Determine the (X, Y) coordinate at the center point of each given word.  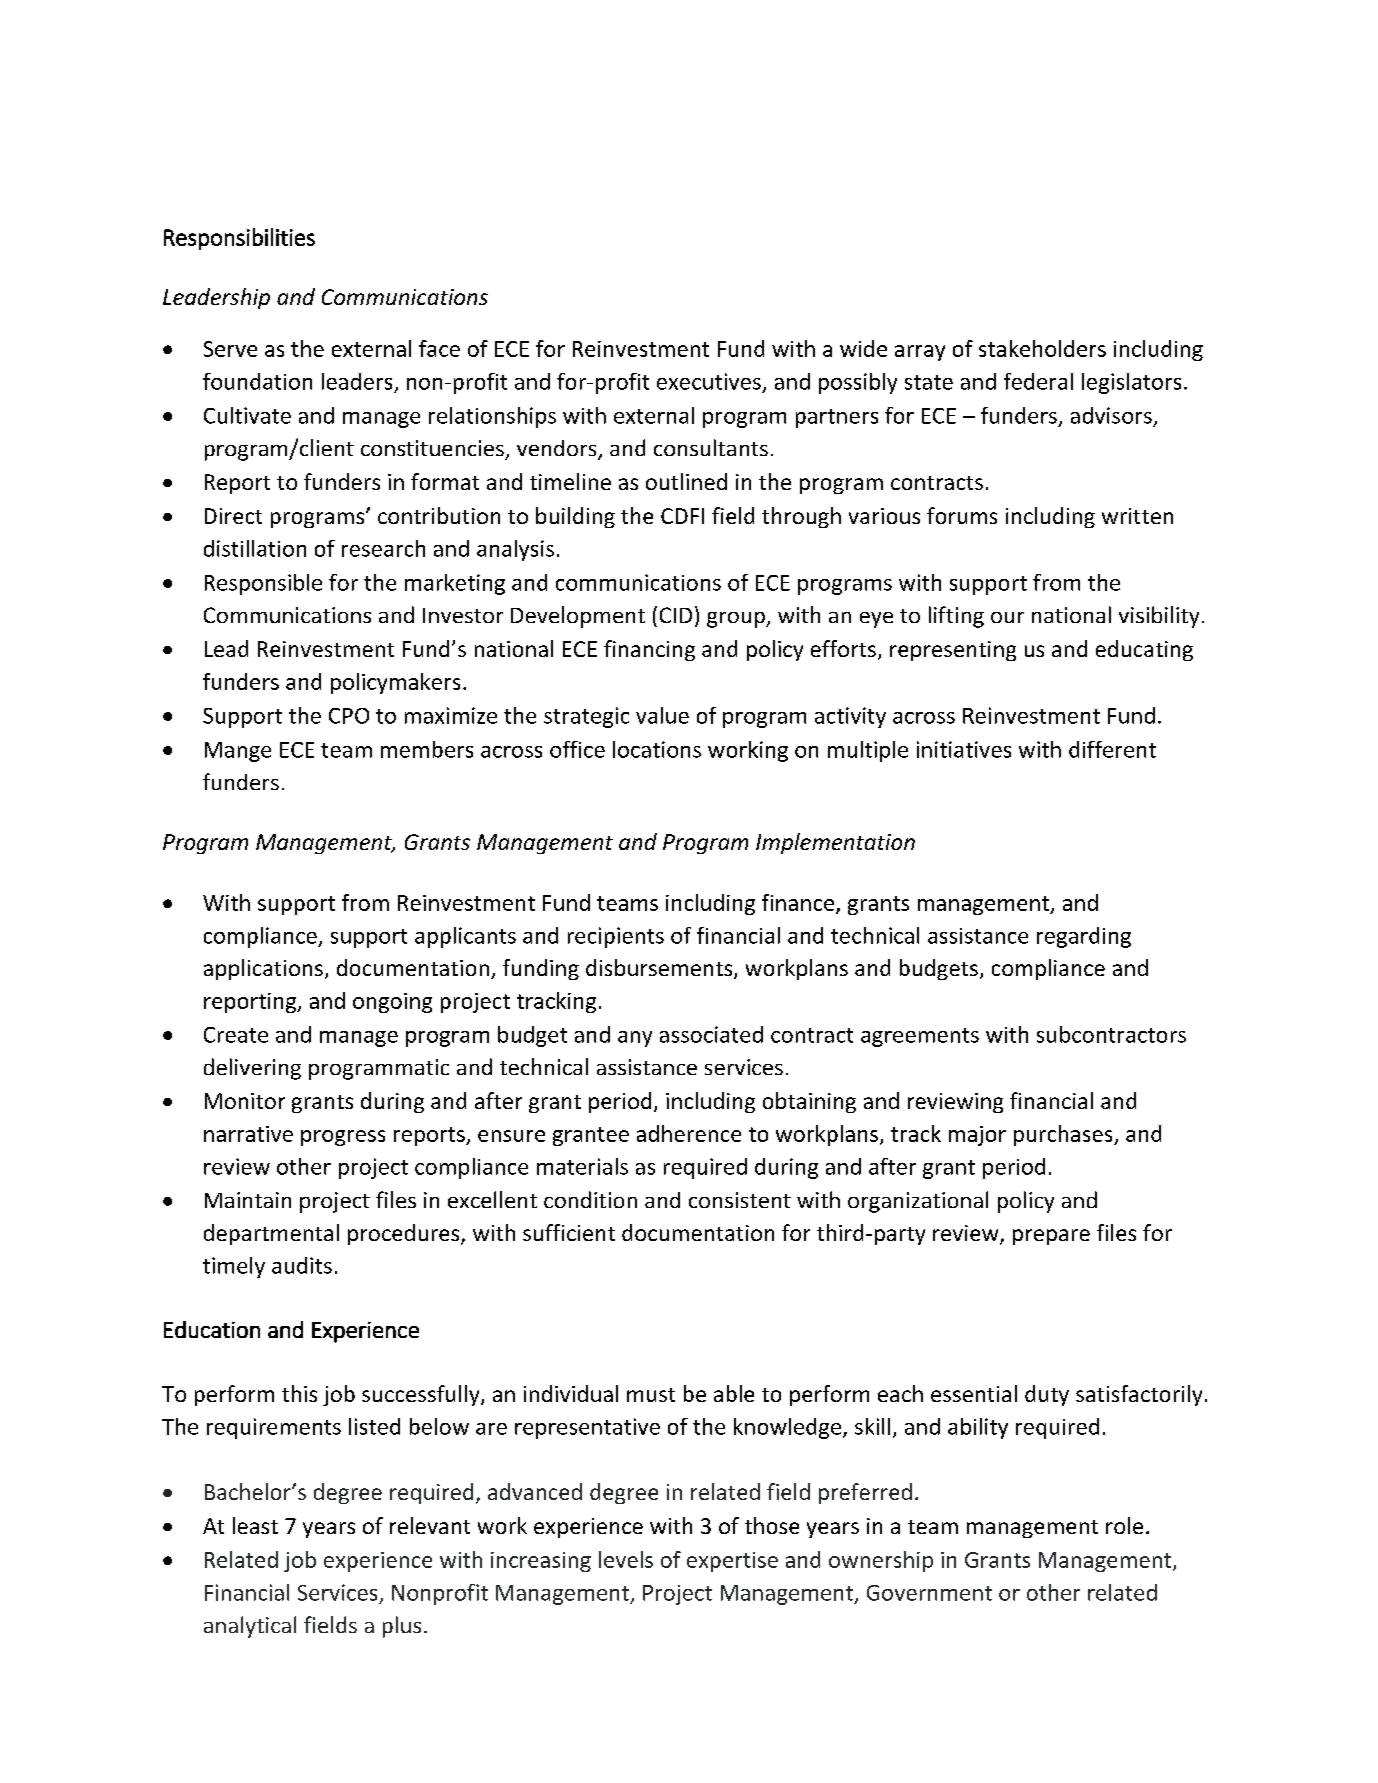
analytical (250, 1627)
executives (709, 381)
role (1124, 1525)
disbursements (660, 969)
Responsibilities (239, 239)
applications (263, 969)
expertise (732, 1562)
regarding (1084, 937)
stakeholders (1042, 348)
